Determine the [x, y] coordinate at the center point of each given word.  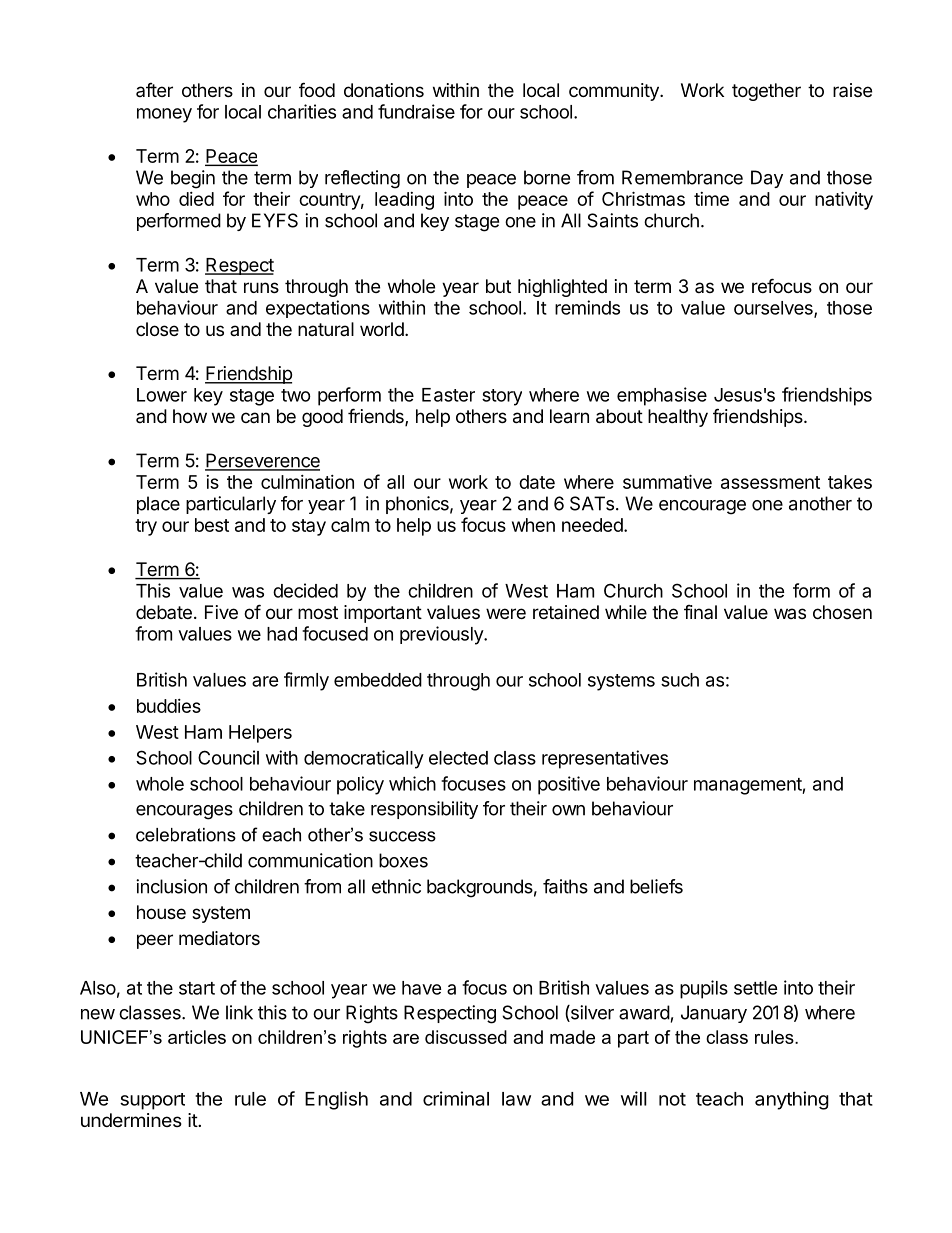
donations [384, 90]
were [506, 613]
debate [164, 612]
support [152, 1101]
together [766, 92]
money [164, 115]
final [700, 612]
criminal [456, 1098]
